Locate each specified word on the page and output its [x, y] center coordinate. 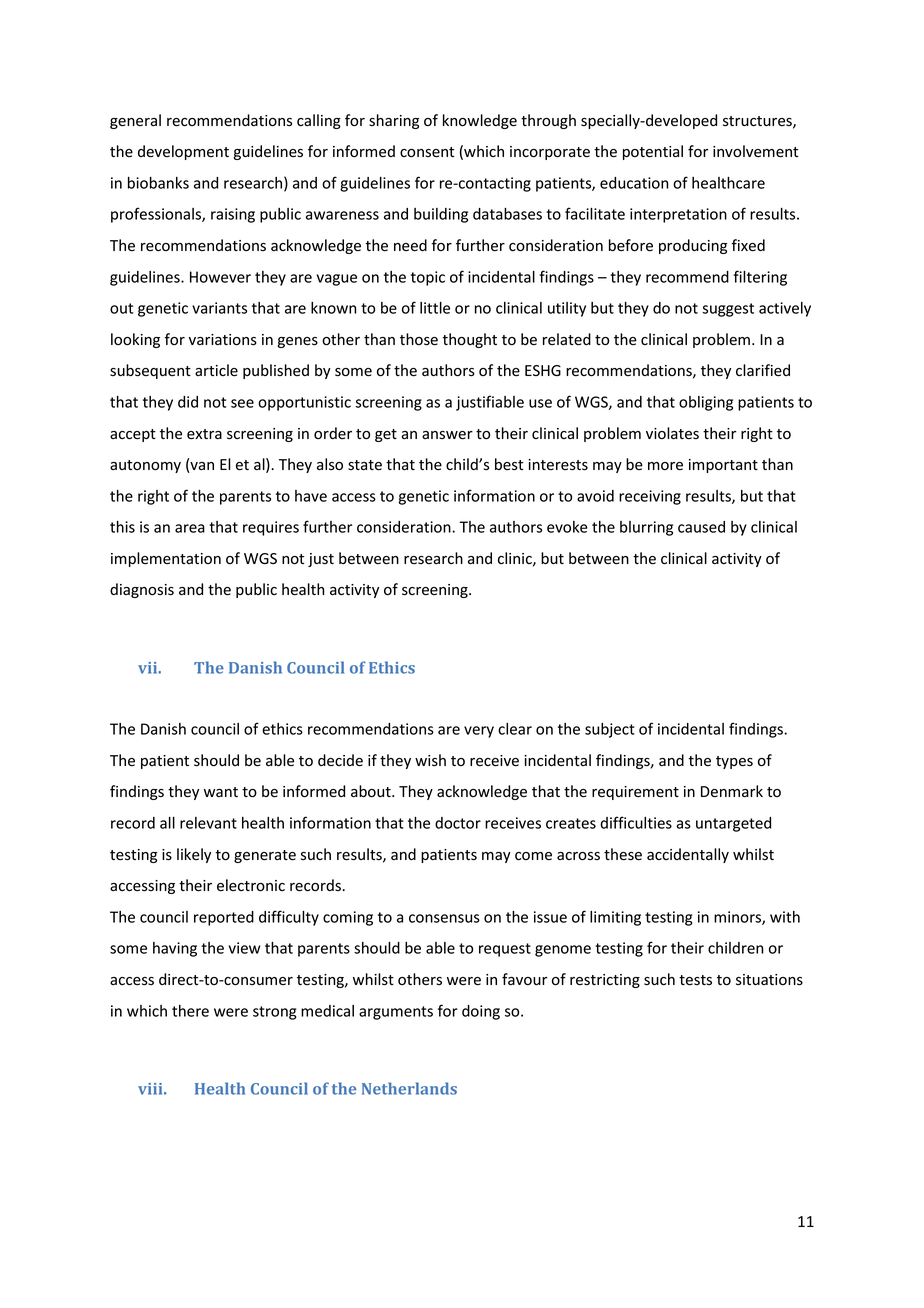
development [183, 152]
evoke [567, 527]
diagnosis [142, 590]
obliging [706, 403]
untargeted [733, 824]
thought [469, 340]
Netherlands [409, 1088]
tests [695, 980]
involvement [755, 151]
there [190, 1011]
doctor [458, 823]
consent [427, 152]
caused [701, 527]
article [216, 370]
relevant [208, 823]
